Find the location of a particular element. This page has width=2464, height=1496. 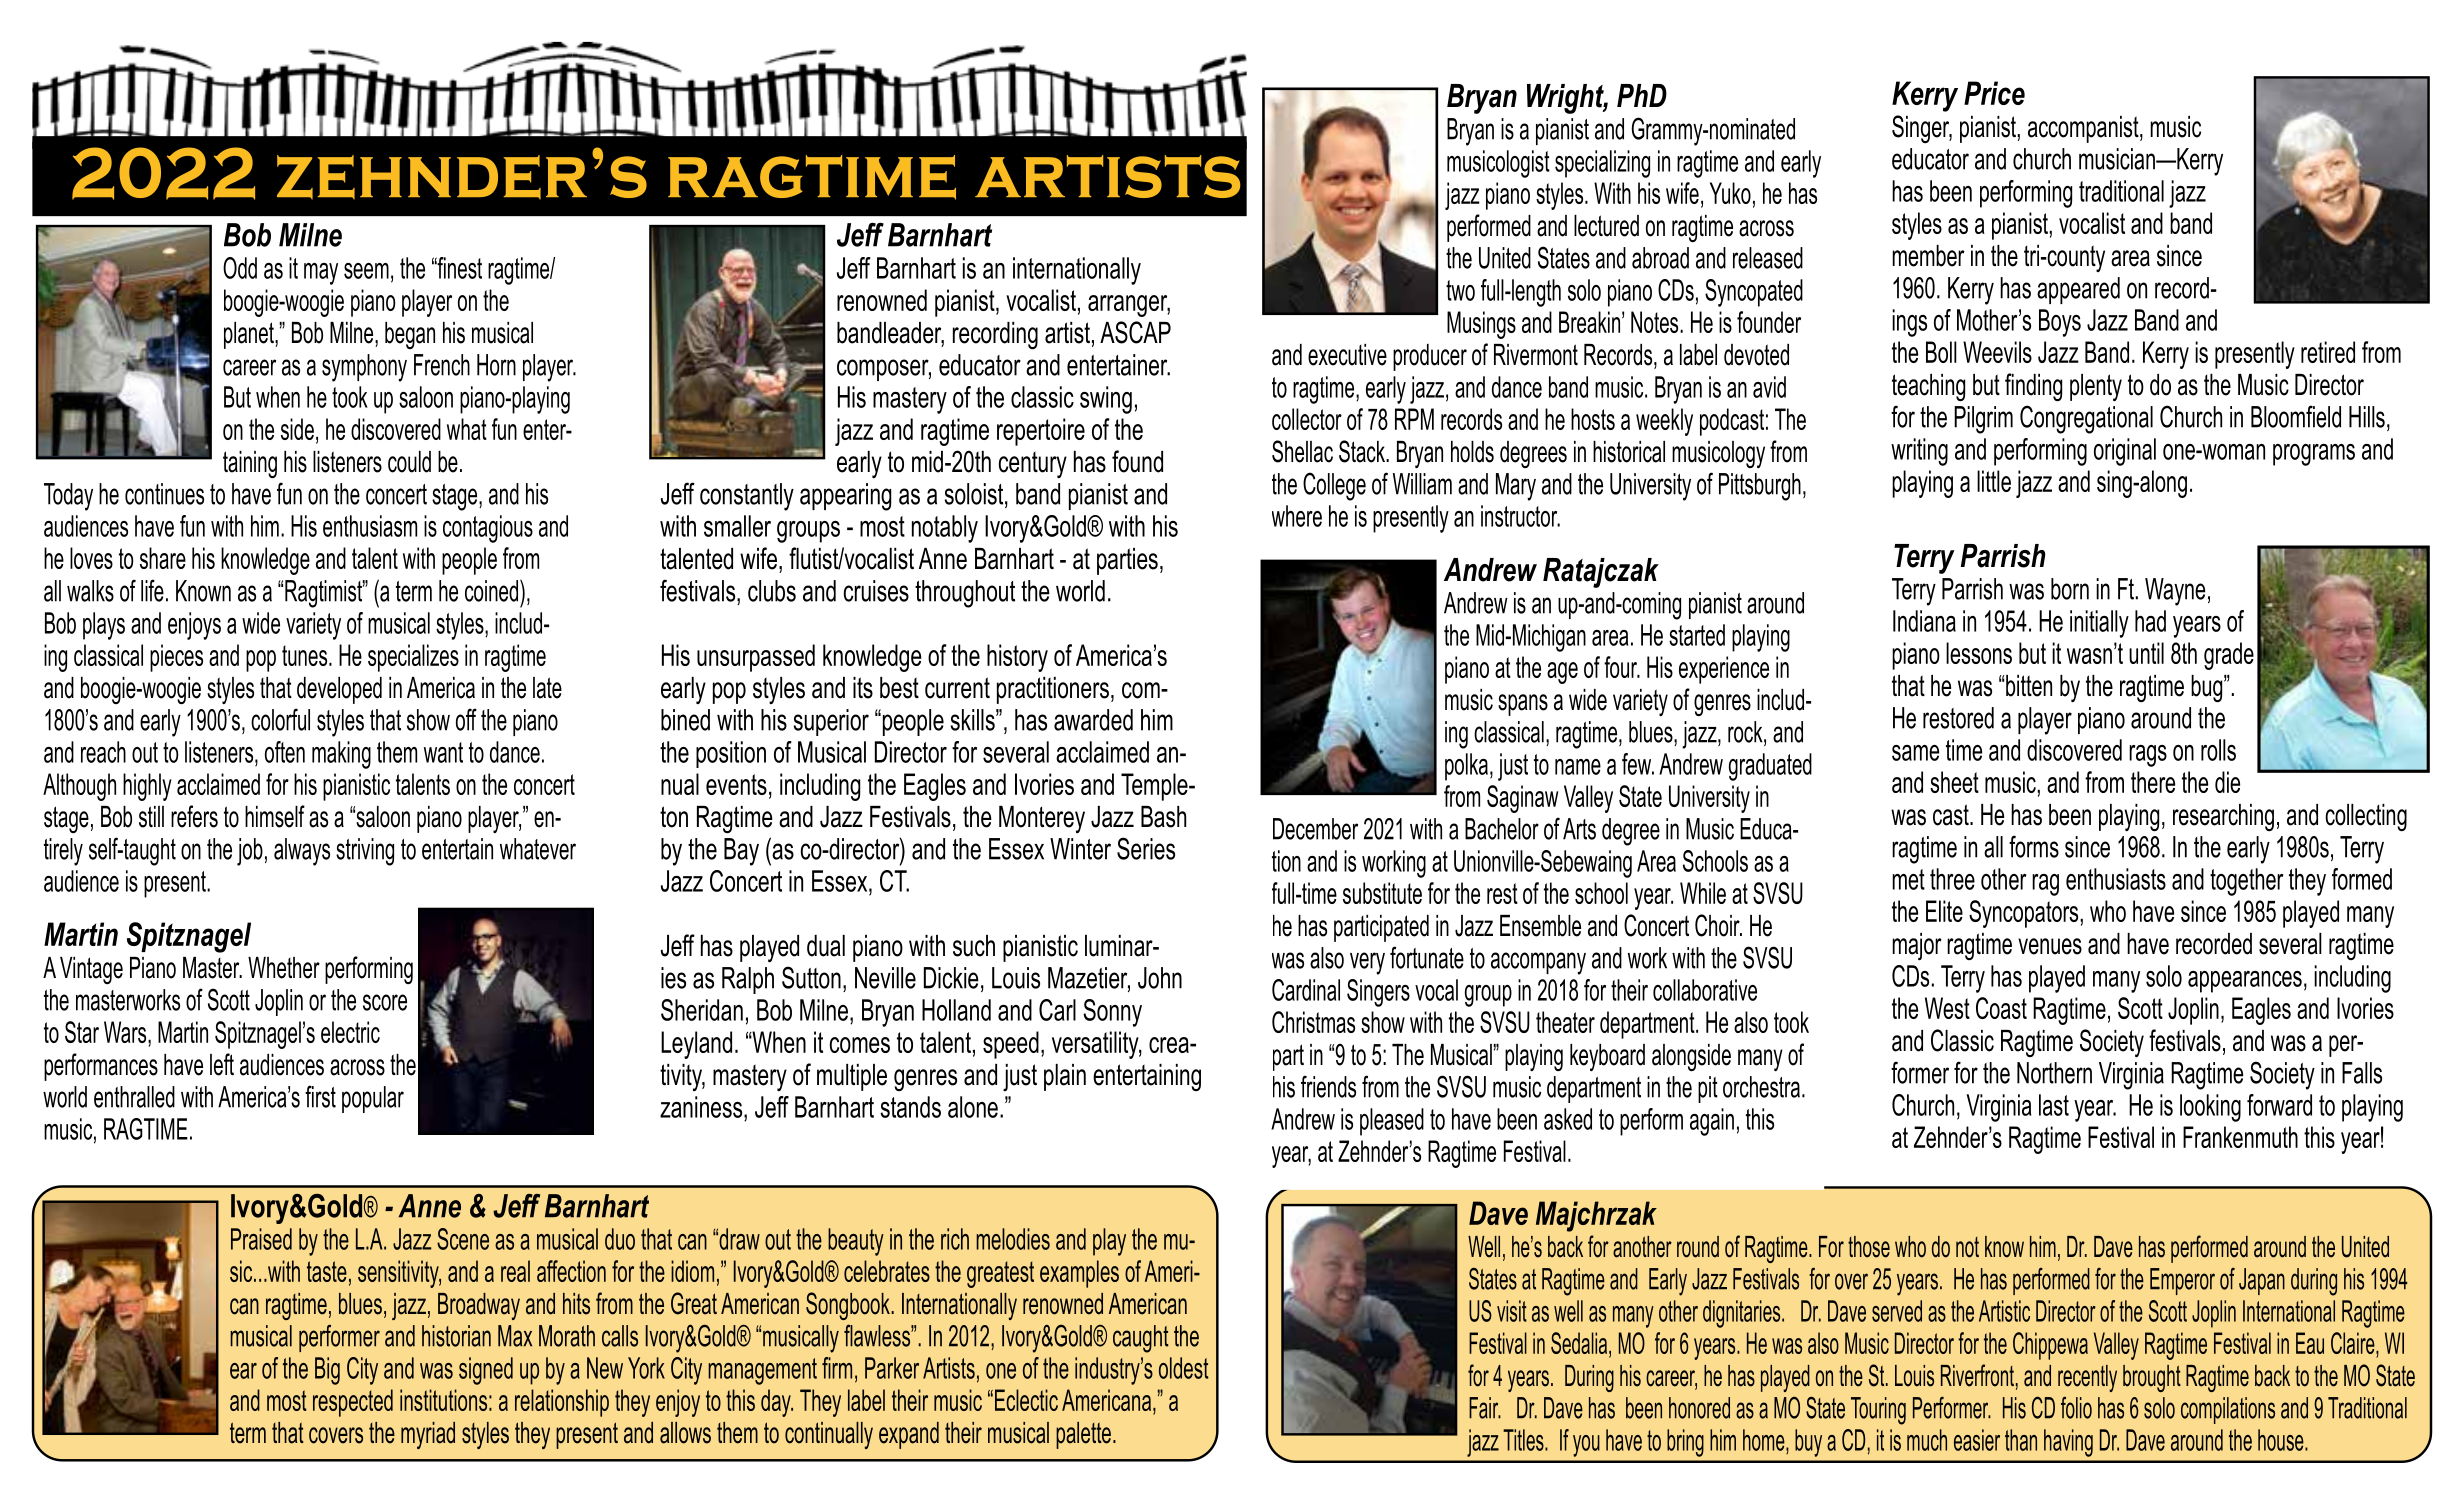

where is located at coordinates (1297, 516).
